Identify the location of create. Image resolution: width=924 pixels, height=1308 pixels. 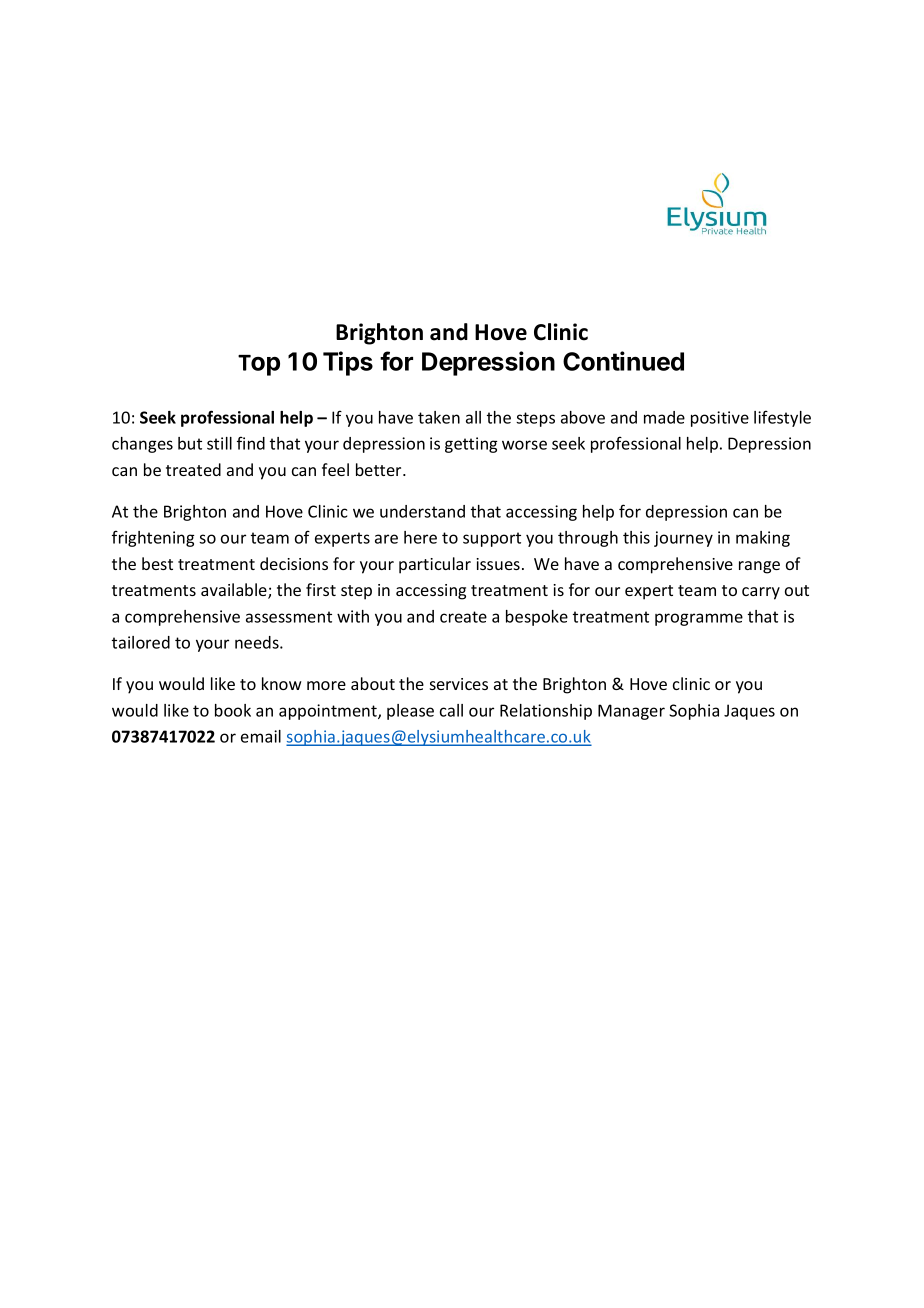
(463, 617).
